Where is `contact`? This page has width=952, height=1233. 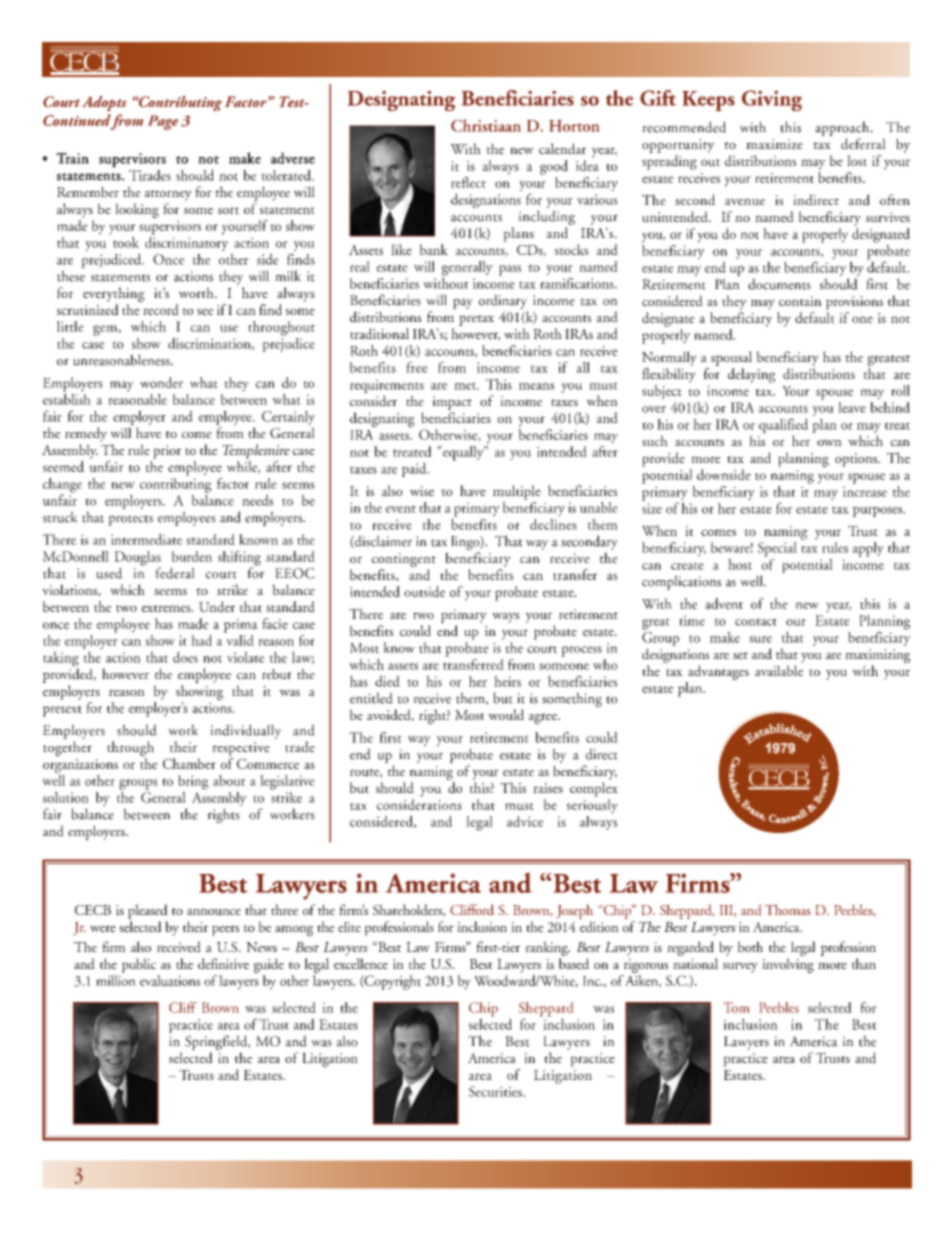 contact is located at coordinates (756, 622).
